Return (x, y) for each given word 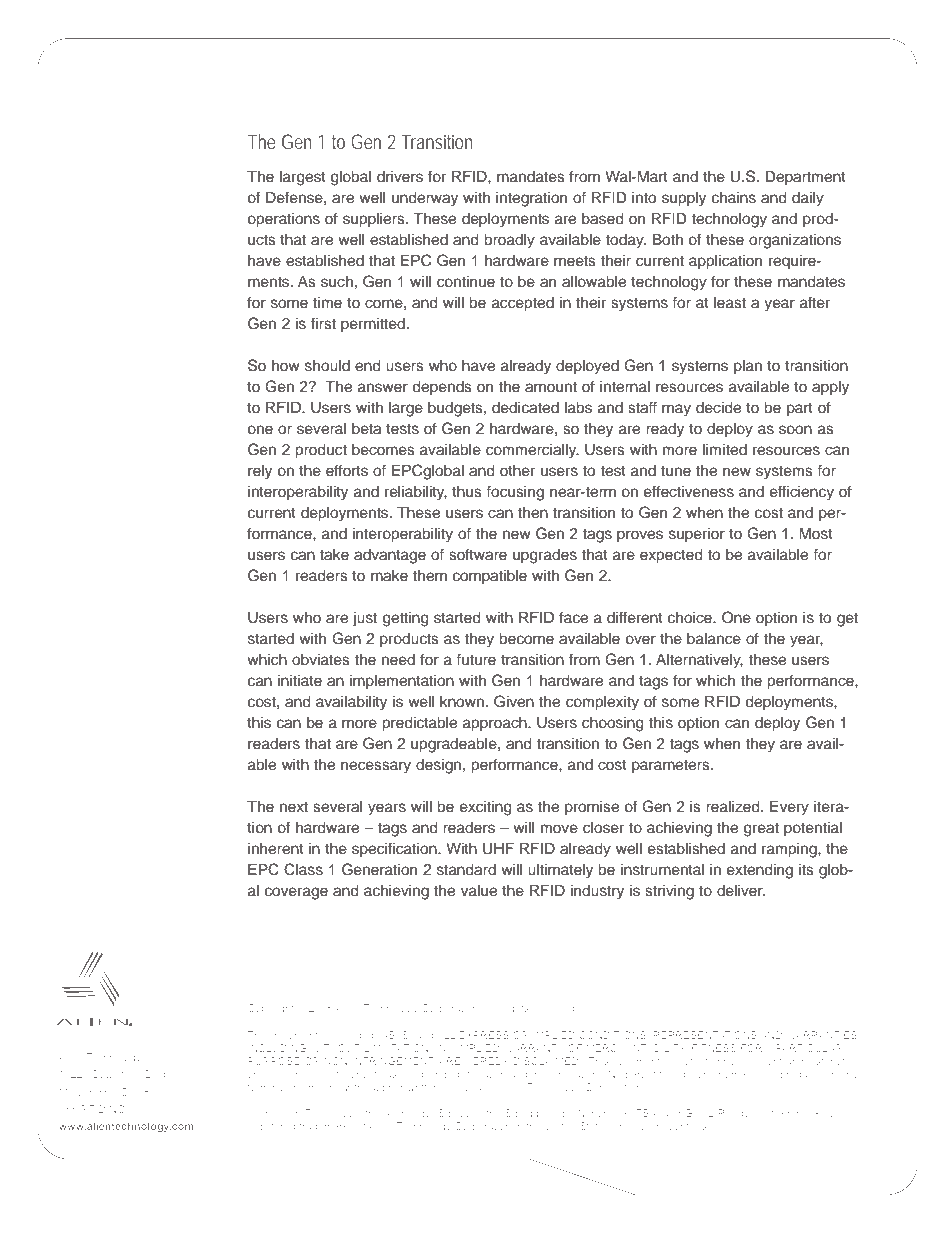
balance (714, 639)
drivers (400, 177)
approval (463, 1088)
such (337, 282)
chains (734, 198)
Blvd (156, 1074)
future (476, 659)
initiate (300, 680)
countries (686, 1126)
